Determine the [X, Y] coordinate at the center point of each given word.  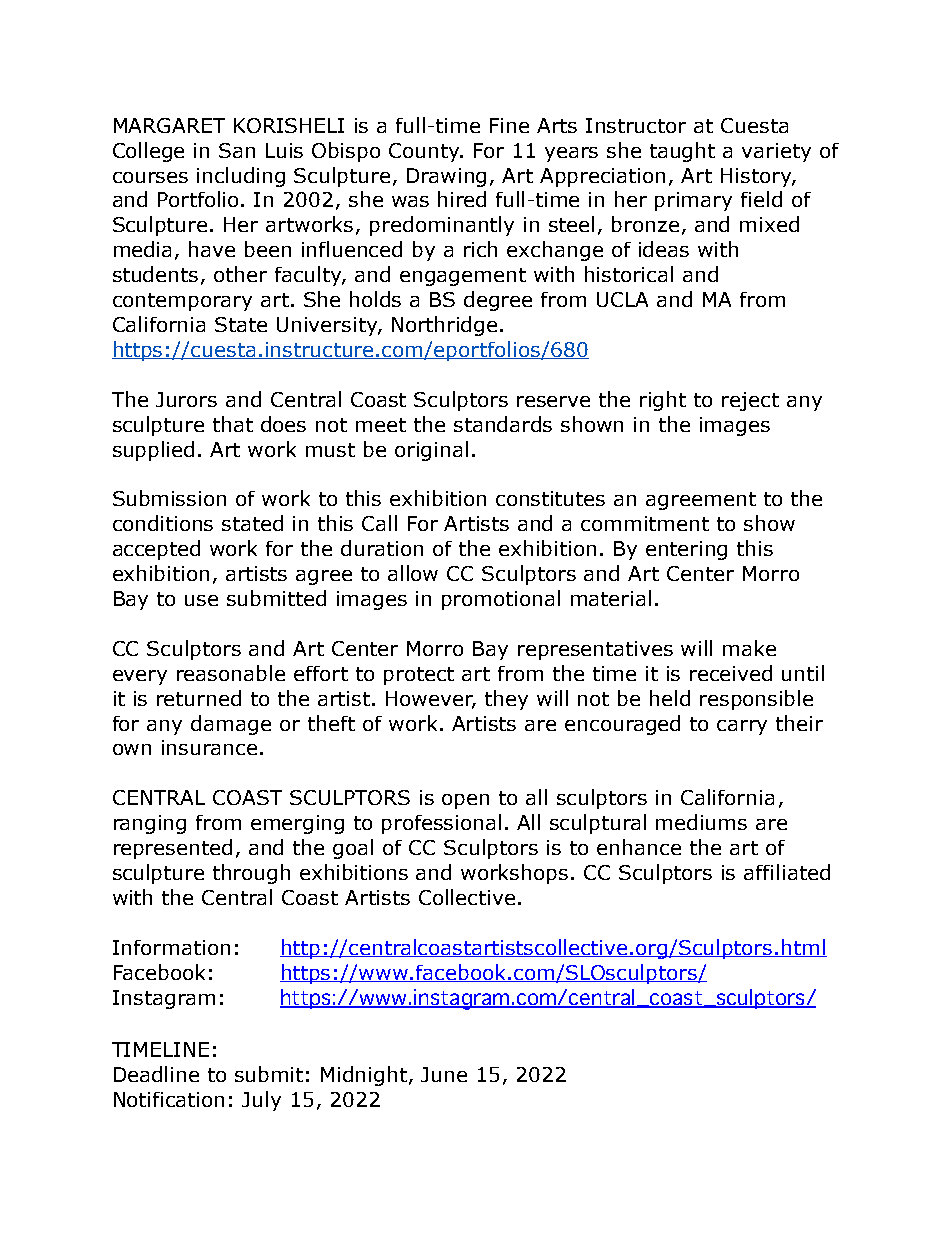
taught [682, 152]
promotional [501, 600]
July [261, 1101]
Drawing [446, 177]
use [201, 600]
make [749, 648]
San [237, 150]
